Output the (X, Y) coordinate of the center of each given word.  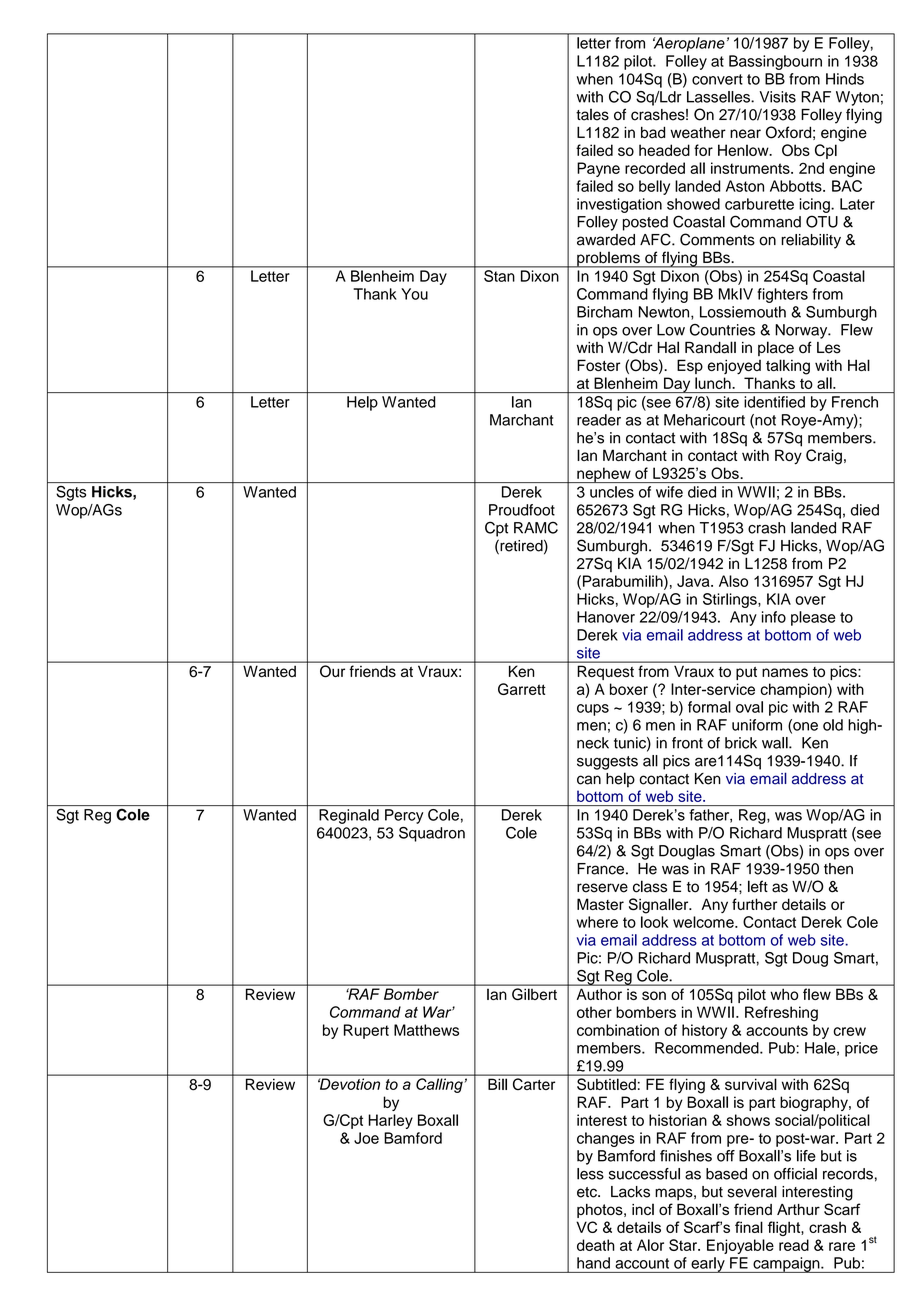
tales (592, 114)
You (414, 294)
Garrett (522, 689)
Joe (366, 1138)
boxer (629, 689)
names (785, 672)
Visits (777, 97)
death (596, 1245)
